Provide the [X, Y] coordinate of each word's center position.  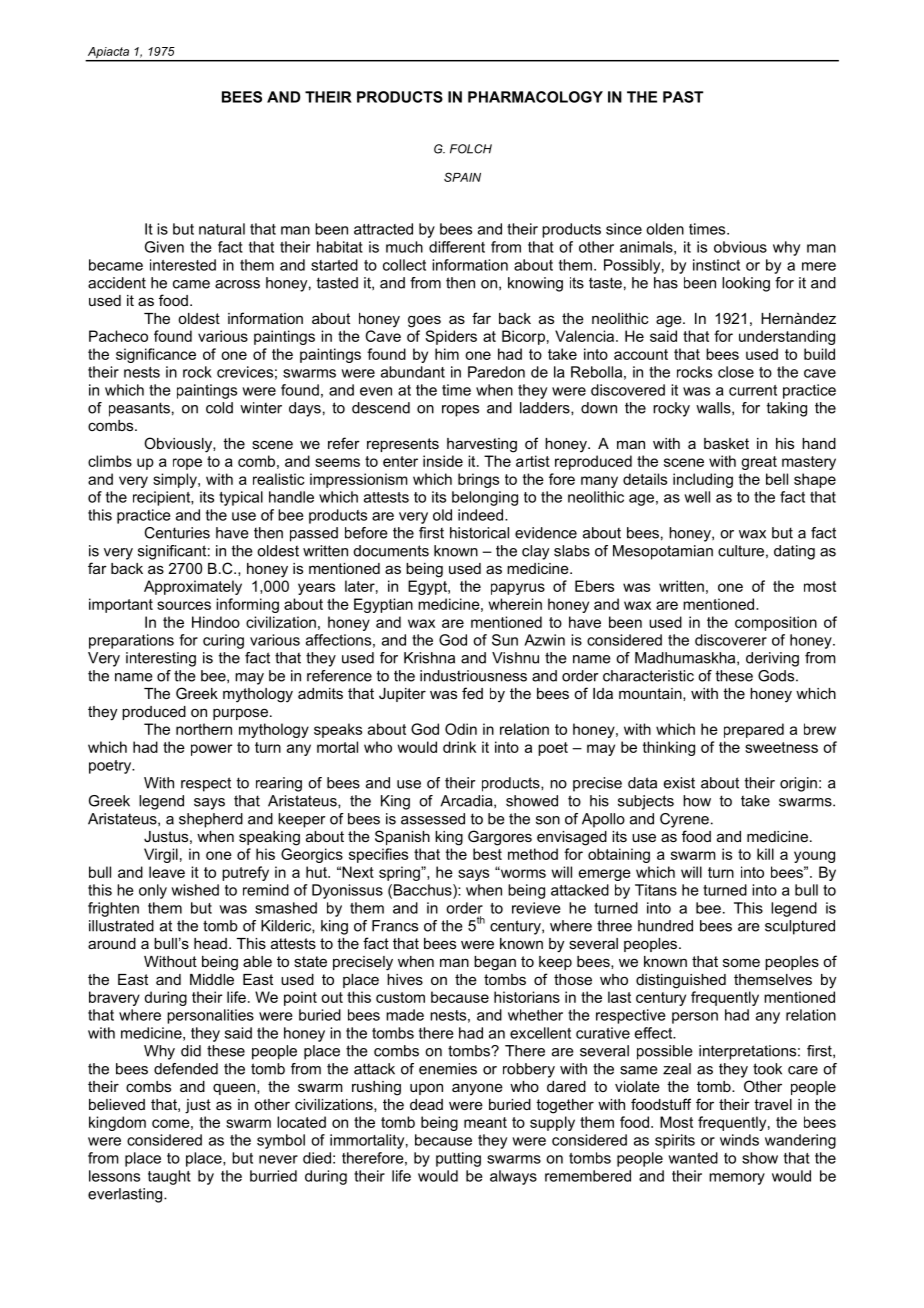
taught [169, 1177]
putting [458, 1159]
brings [478, 480]
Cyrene [684, 820]
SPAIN [462, 177]
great [759, 463]
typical [241, 498]
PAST [683, 97]
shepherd [211, 820]
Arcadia [467, 801]
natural [222, 229]
